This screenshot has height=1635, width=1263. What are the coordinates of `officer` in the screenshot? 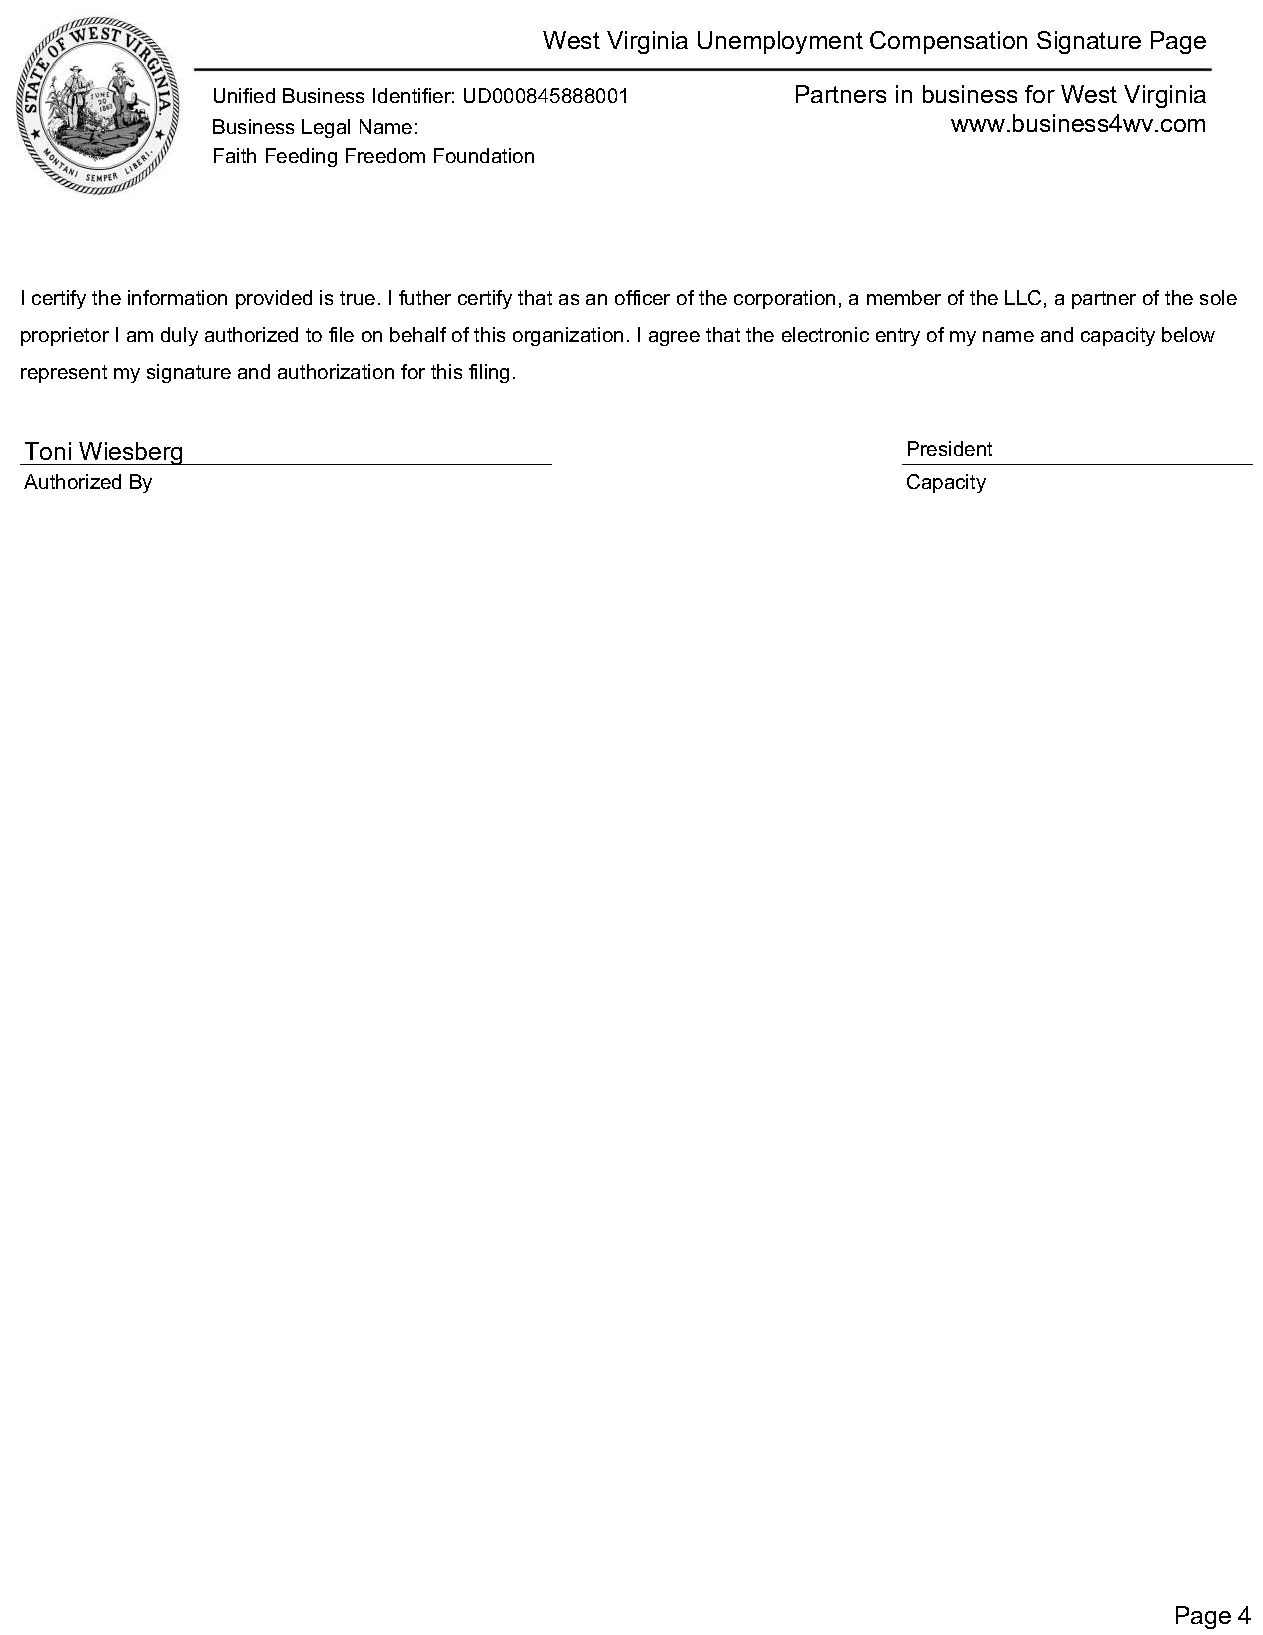 It's located at (642, 297).
